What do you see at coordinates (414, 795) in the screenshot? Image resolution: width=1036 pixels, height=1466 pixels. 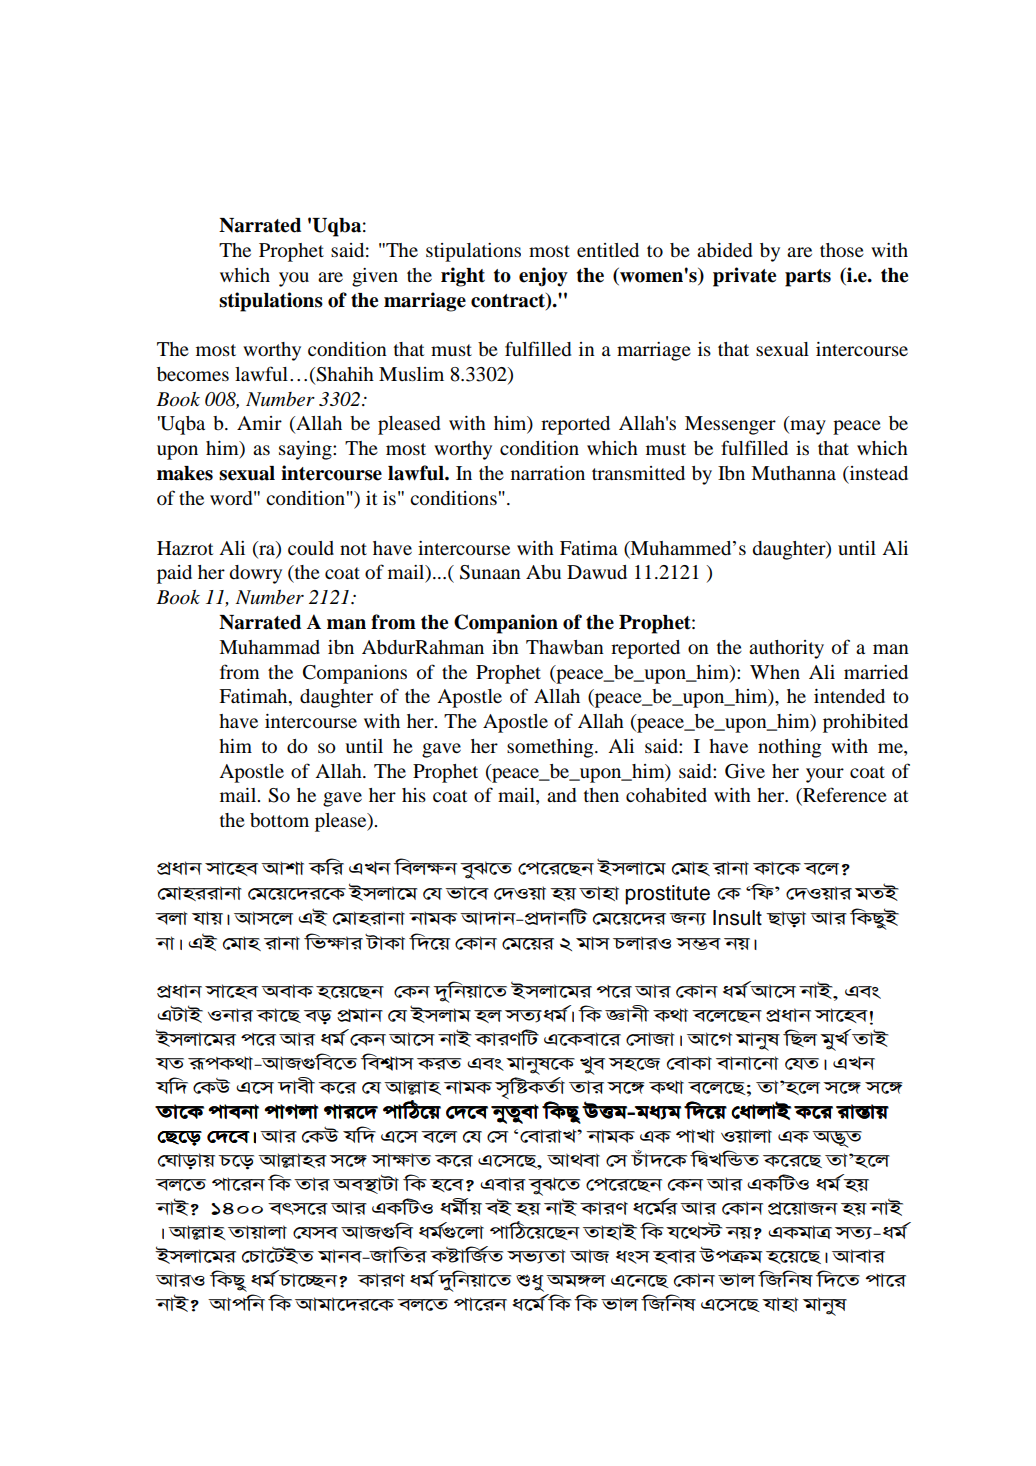 I see `his` at bounding box center [414, 795].
